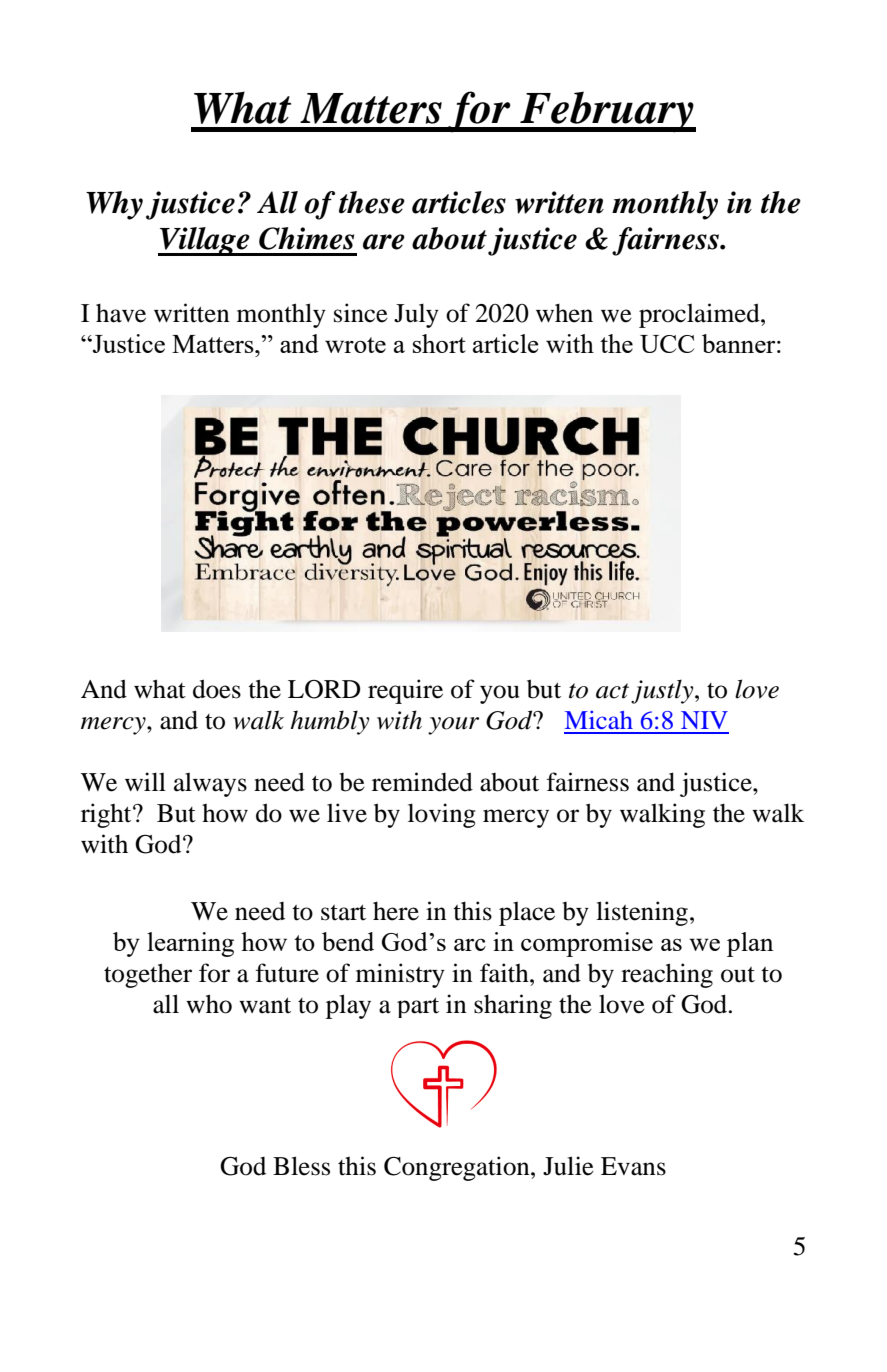 The image size is (887, 1372). I want to click on listening, so click(642, 913).
